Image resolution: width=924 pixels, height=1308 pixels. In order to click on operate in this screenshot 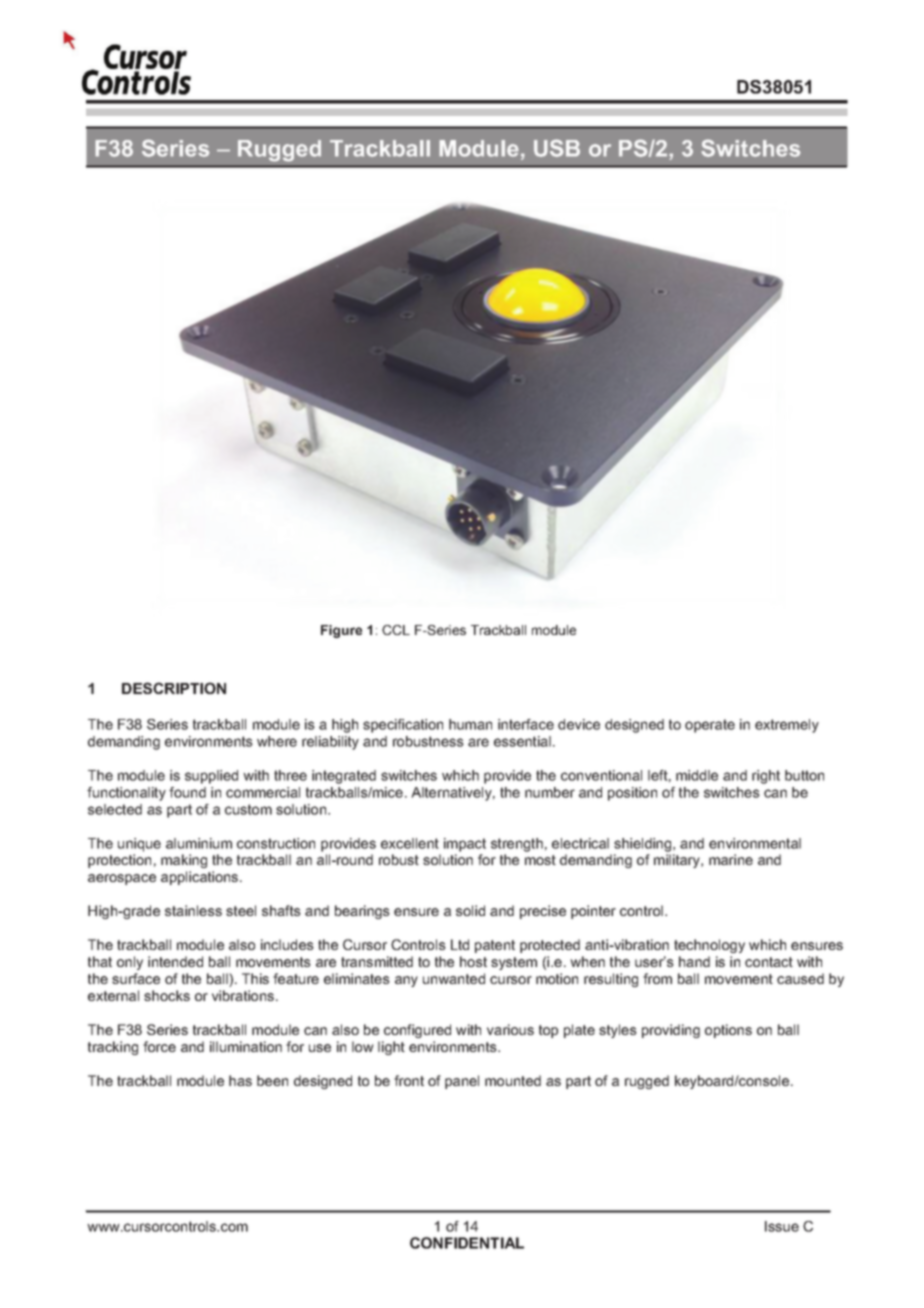, I will do `click(710, 726)`.
